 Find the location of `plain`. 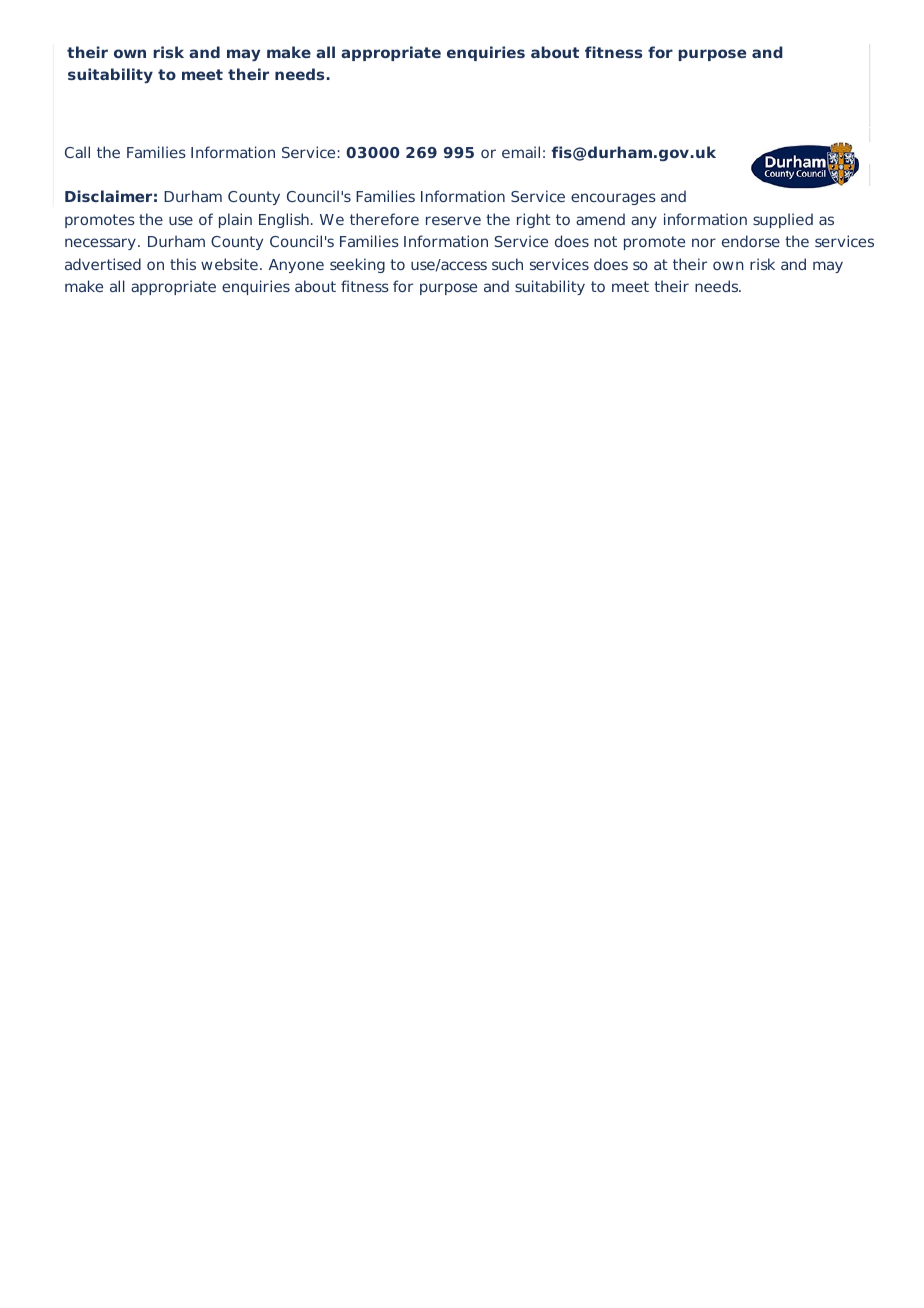

plain is located at coordinates (235, 220).
